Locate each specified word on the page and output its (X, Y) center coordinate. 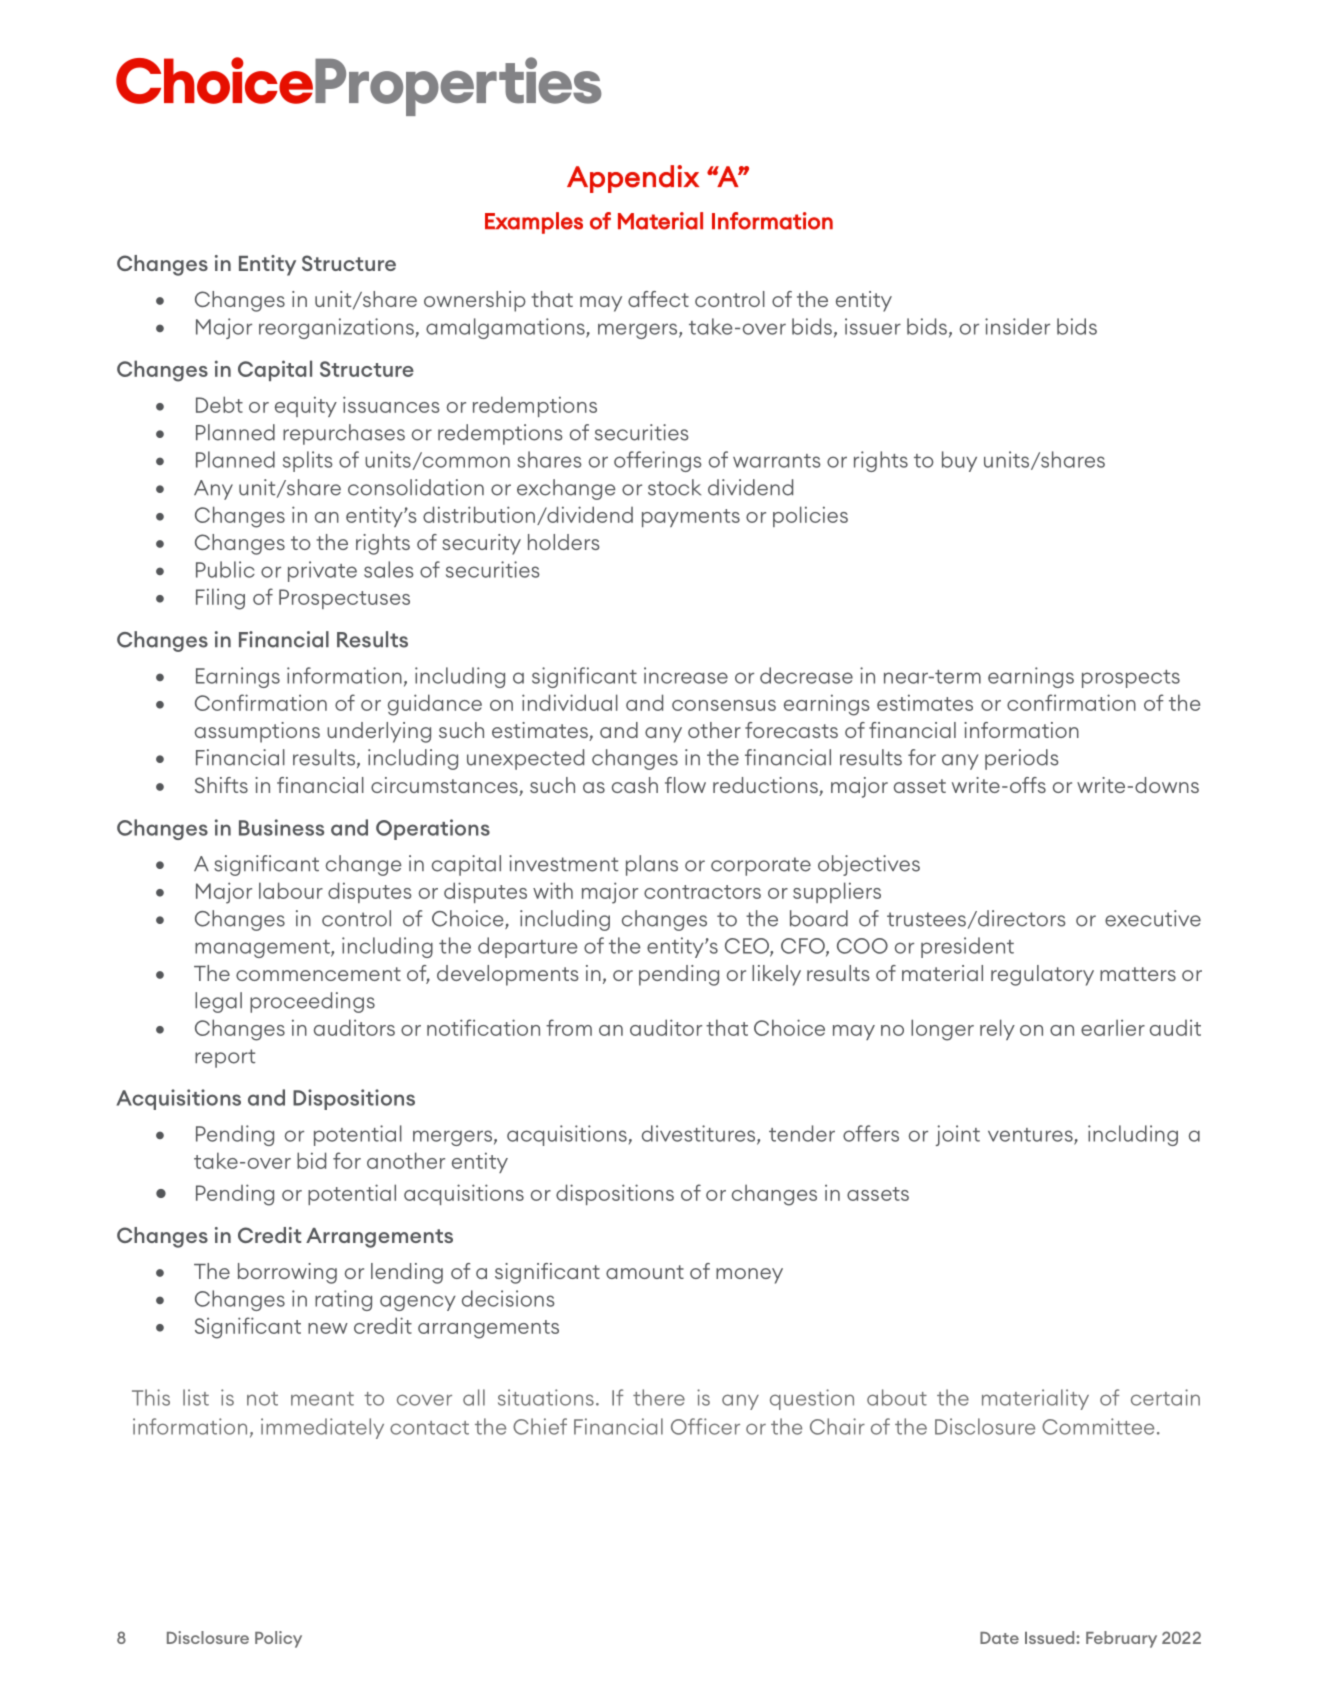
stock (674, 487)
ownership (475, 301)
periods (1022, 759)
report (225, 1058)
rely (997, 1029)
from (569, 1027)
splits (308, 461)
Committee (1098, 1426)
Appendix (633, 179)
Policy (278, 1639)
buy (959, 461)
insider (1017, 326)
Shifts (221, 785)
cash (635, 785)
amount (645, 1272)
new (328, 1328)
